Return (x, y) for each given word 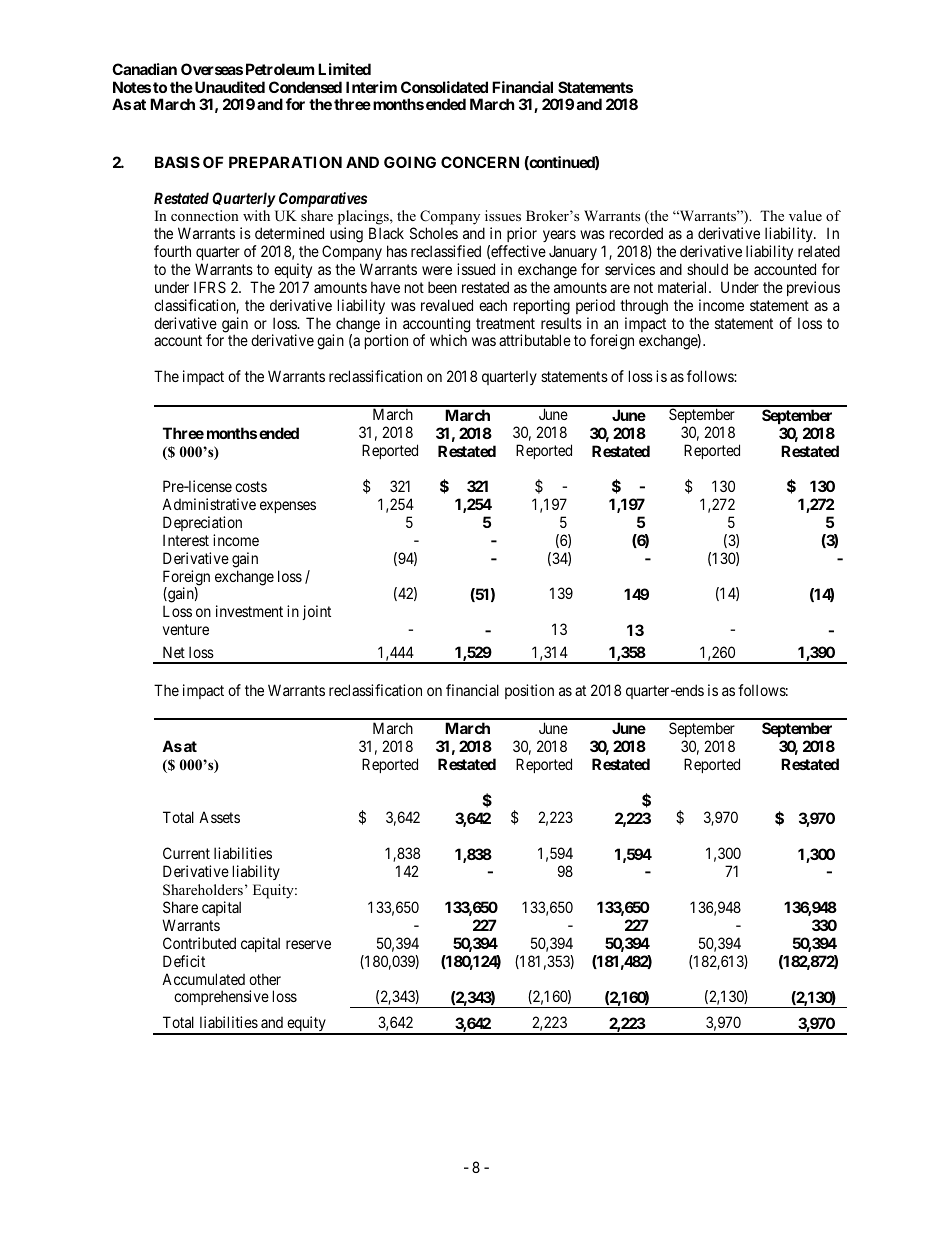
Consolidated (444, 87)
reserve (308, 944)
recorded (636, 233)
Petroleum (280, 69)
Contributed (199, 943)
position (529, 691)
